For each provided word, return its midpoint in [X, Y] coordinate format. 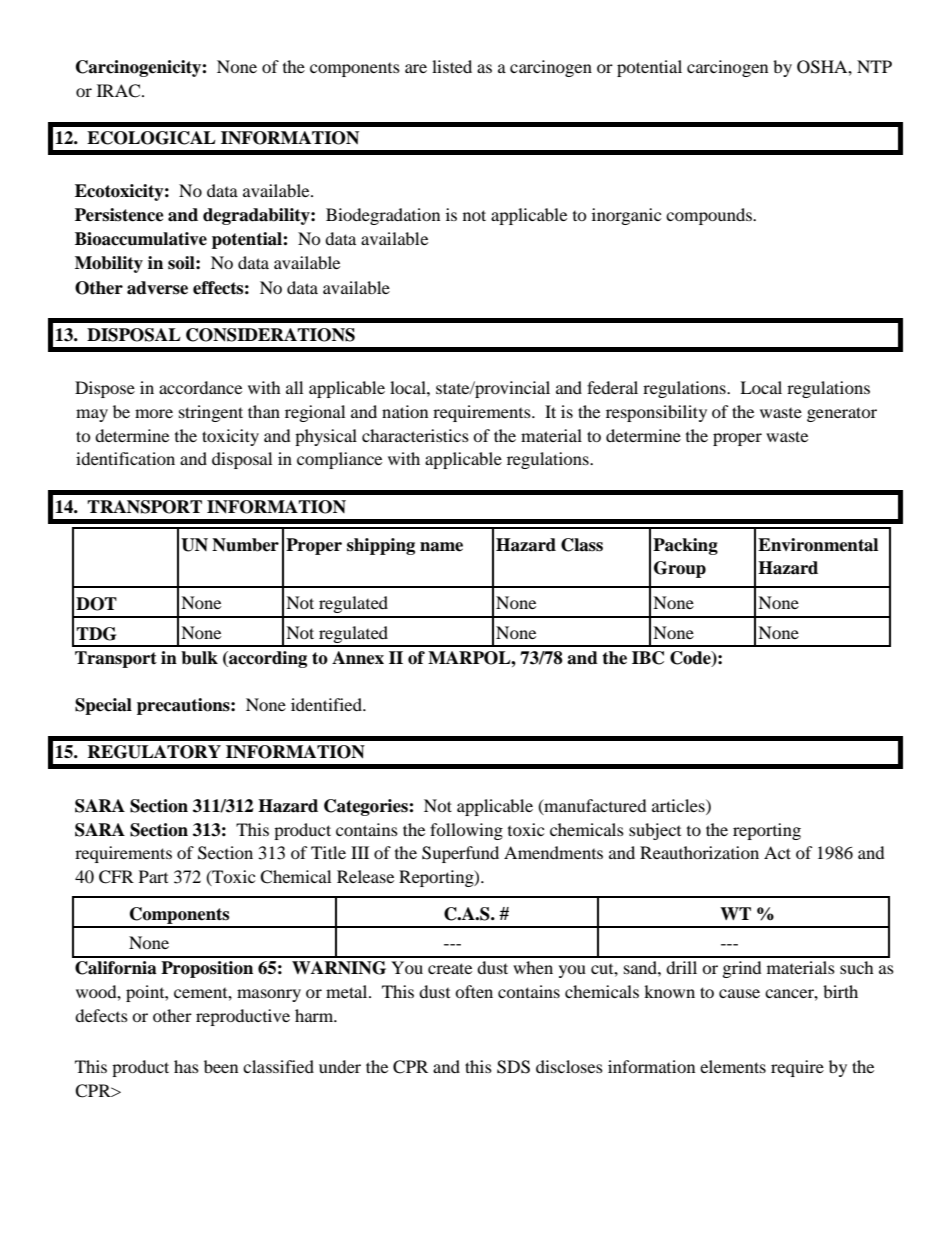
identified [327, 704]
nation [405, 411]
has [186, 1066]
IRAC [120, 91]
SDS [513, 1067]
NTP [874, 66]
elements [733, 1066]
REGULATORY [154, 752]
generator [842, 414]
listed [452, 66]
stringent [211, 413]
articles [679, 805]
